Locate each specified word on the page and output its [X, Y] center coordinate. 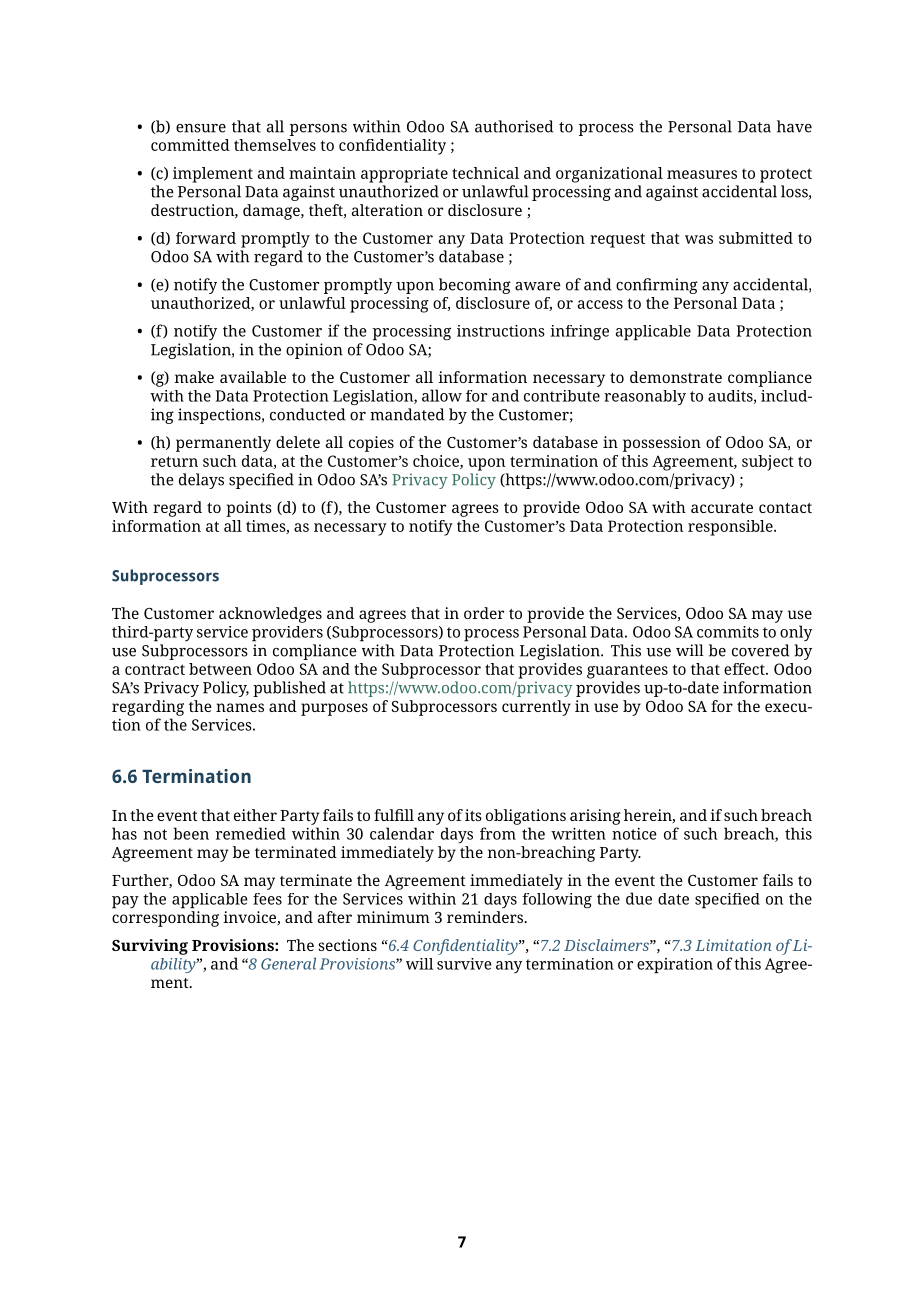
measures [702, 174]
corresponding [165, 919]
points [249, 509]
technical [485, 173]
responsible [731, 528]
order [484, 613]
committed [190, 145]
